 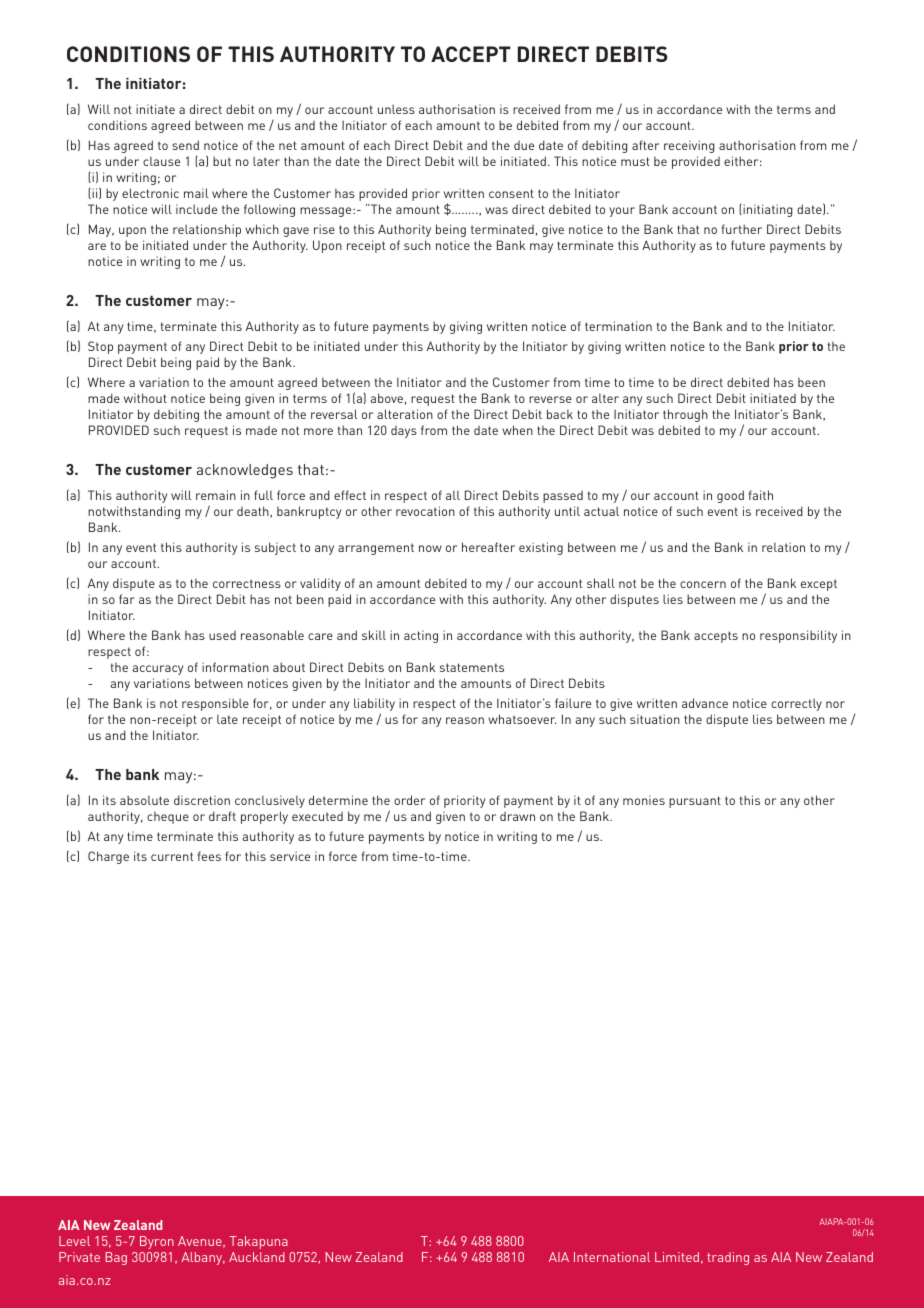 I want to click on accuracy, so click(x=158, y=670).
